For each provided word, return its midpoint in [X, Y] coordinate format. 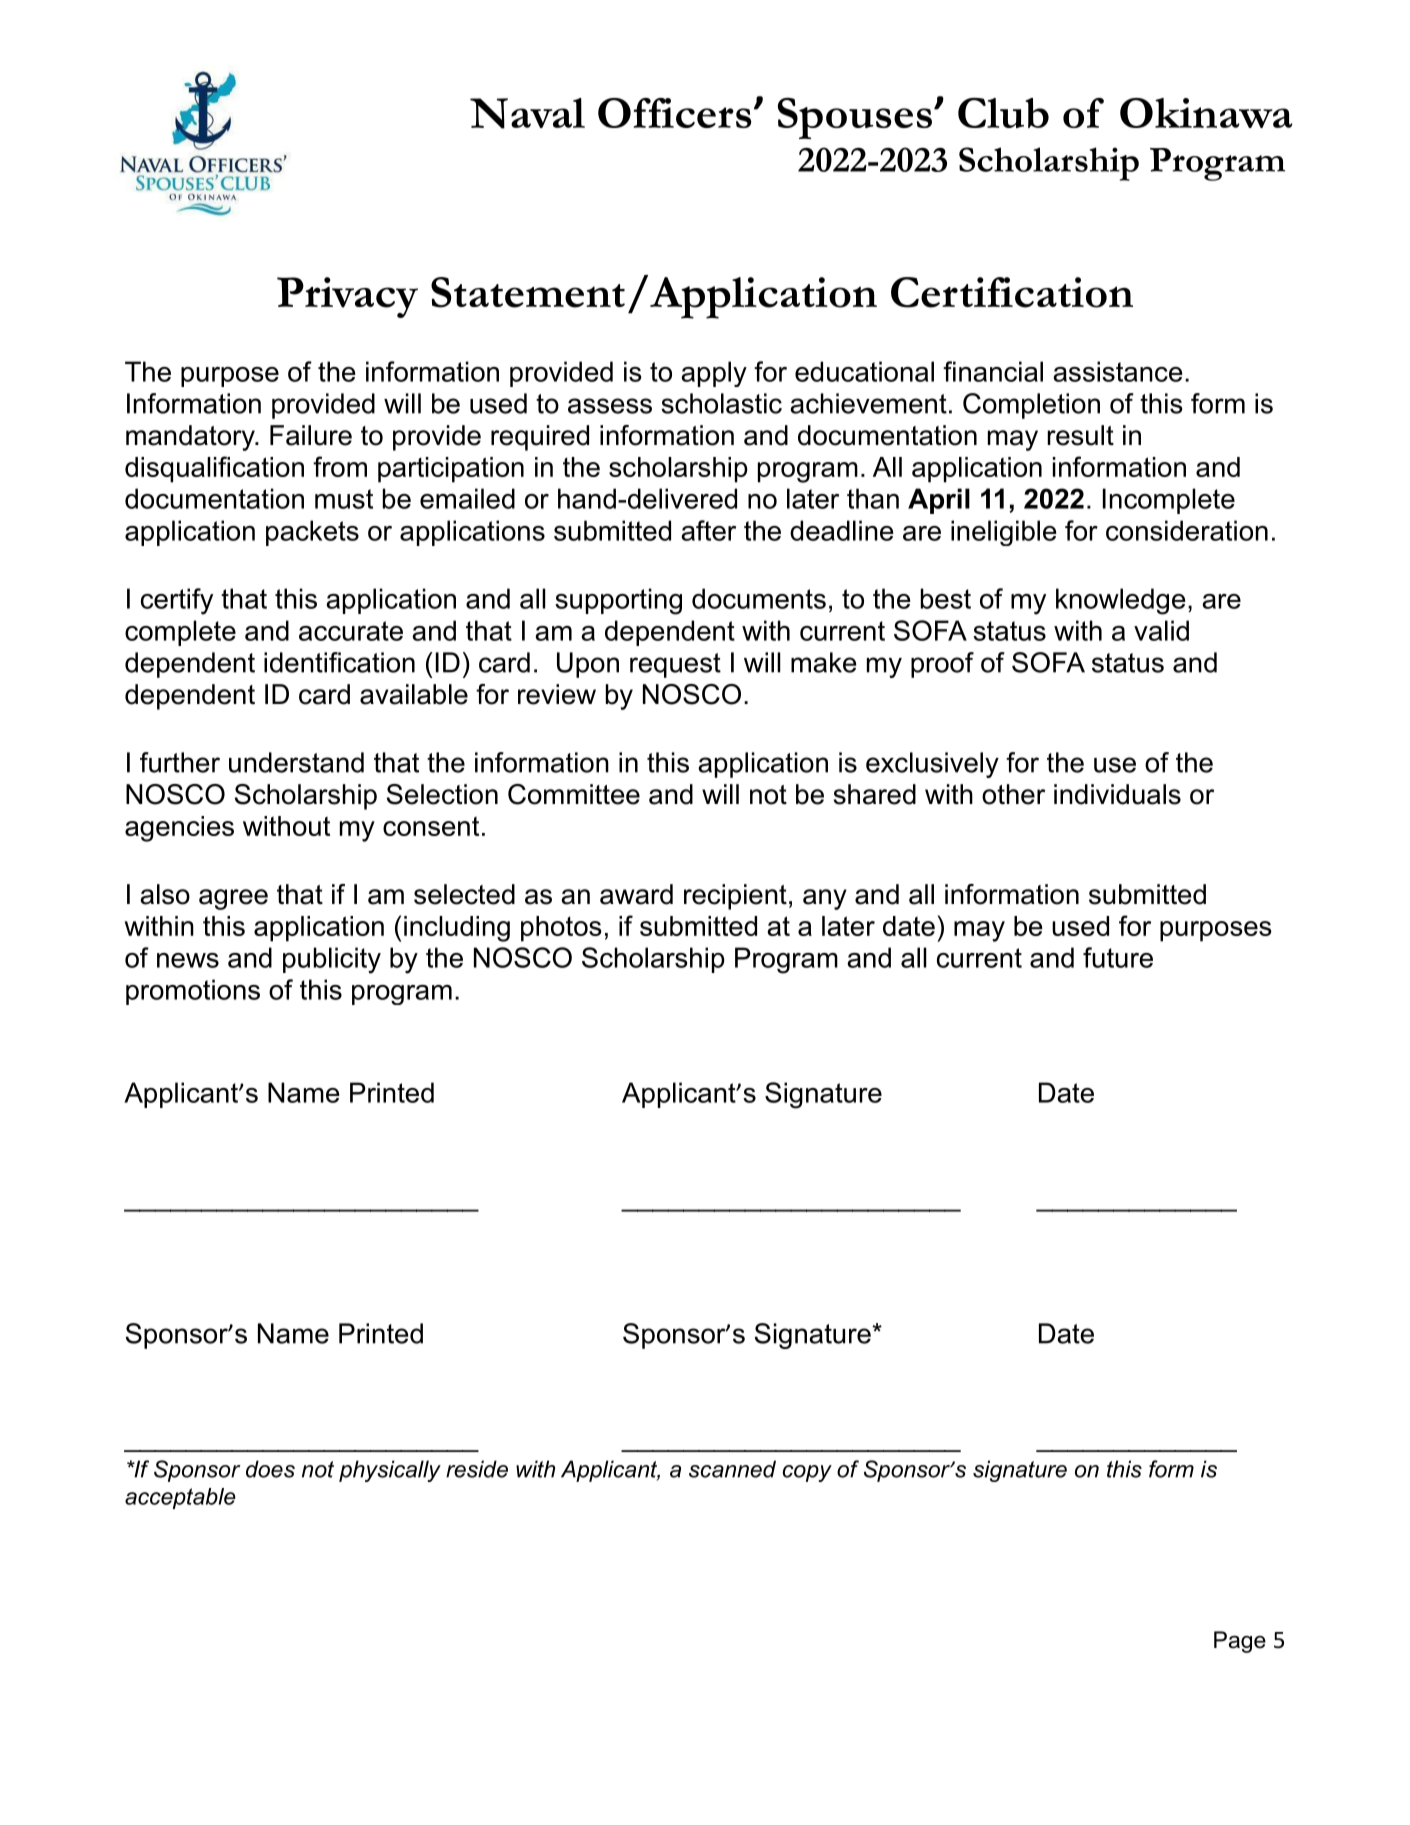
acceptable [180, 1498]
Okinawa [1206, 113]
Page [1240, 1642]
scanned [732, 1469]
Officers [674, 113]
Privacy [347, 297]
